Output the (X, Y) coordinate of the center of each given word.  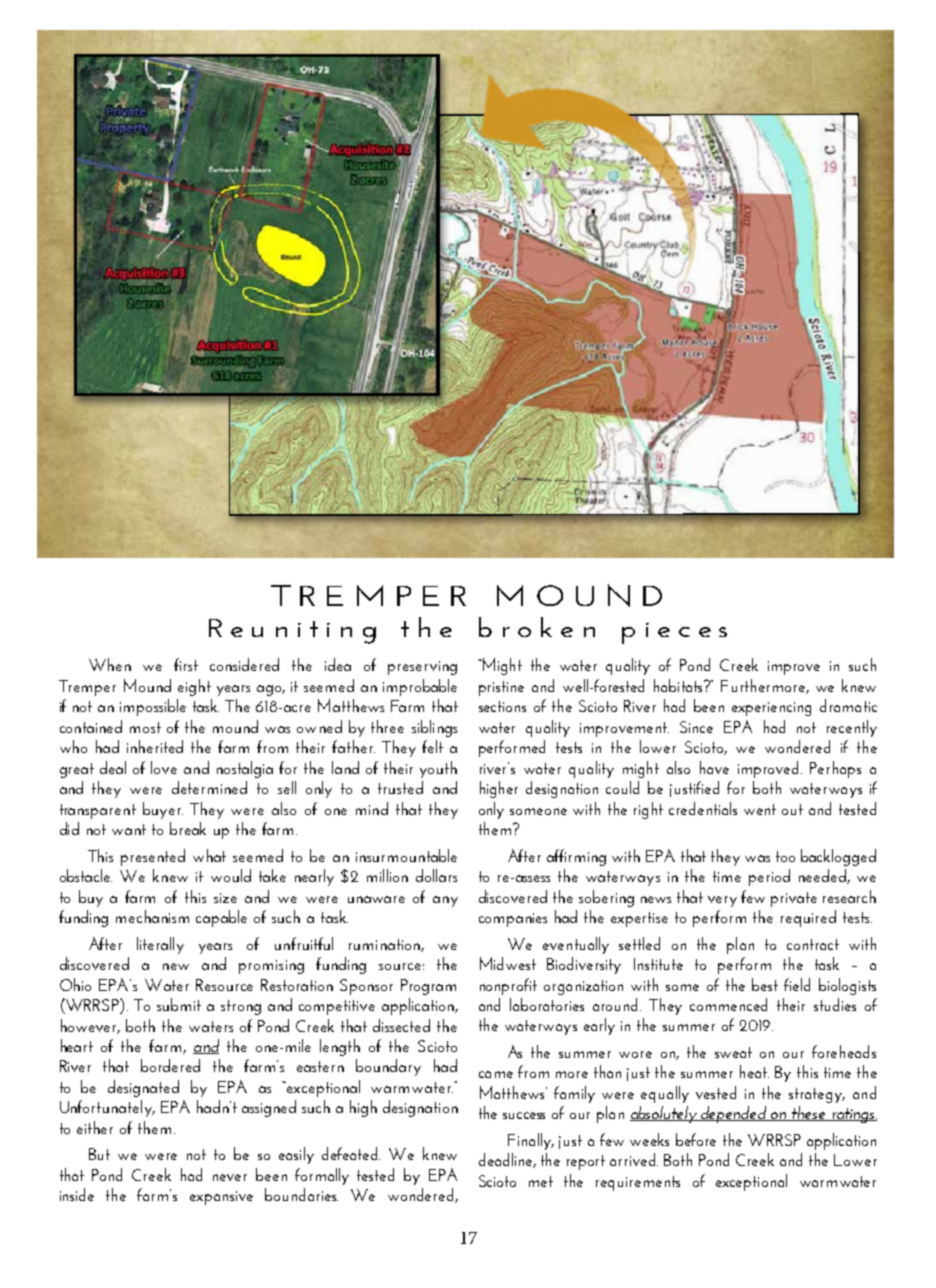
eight (194, 687)
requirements (638, 1183)
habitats (679, 685)
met (541, 1181)
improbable (420, 687)
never (230, 1177)
